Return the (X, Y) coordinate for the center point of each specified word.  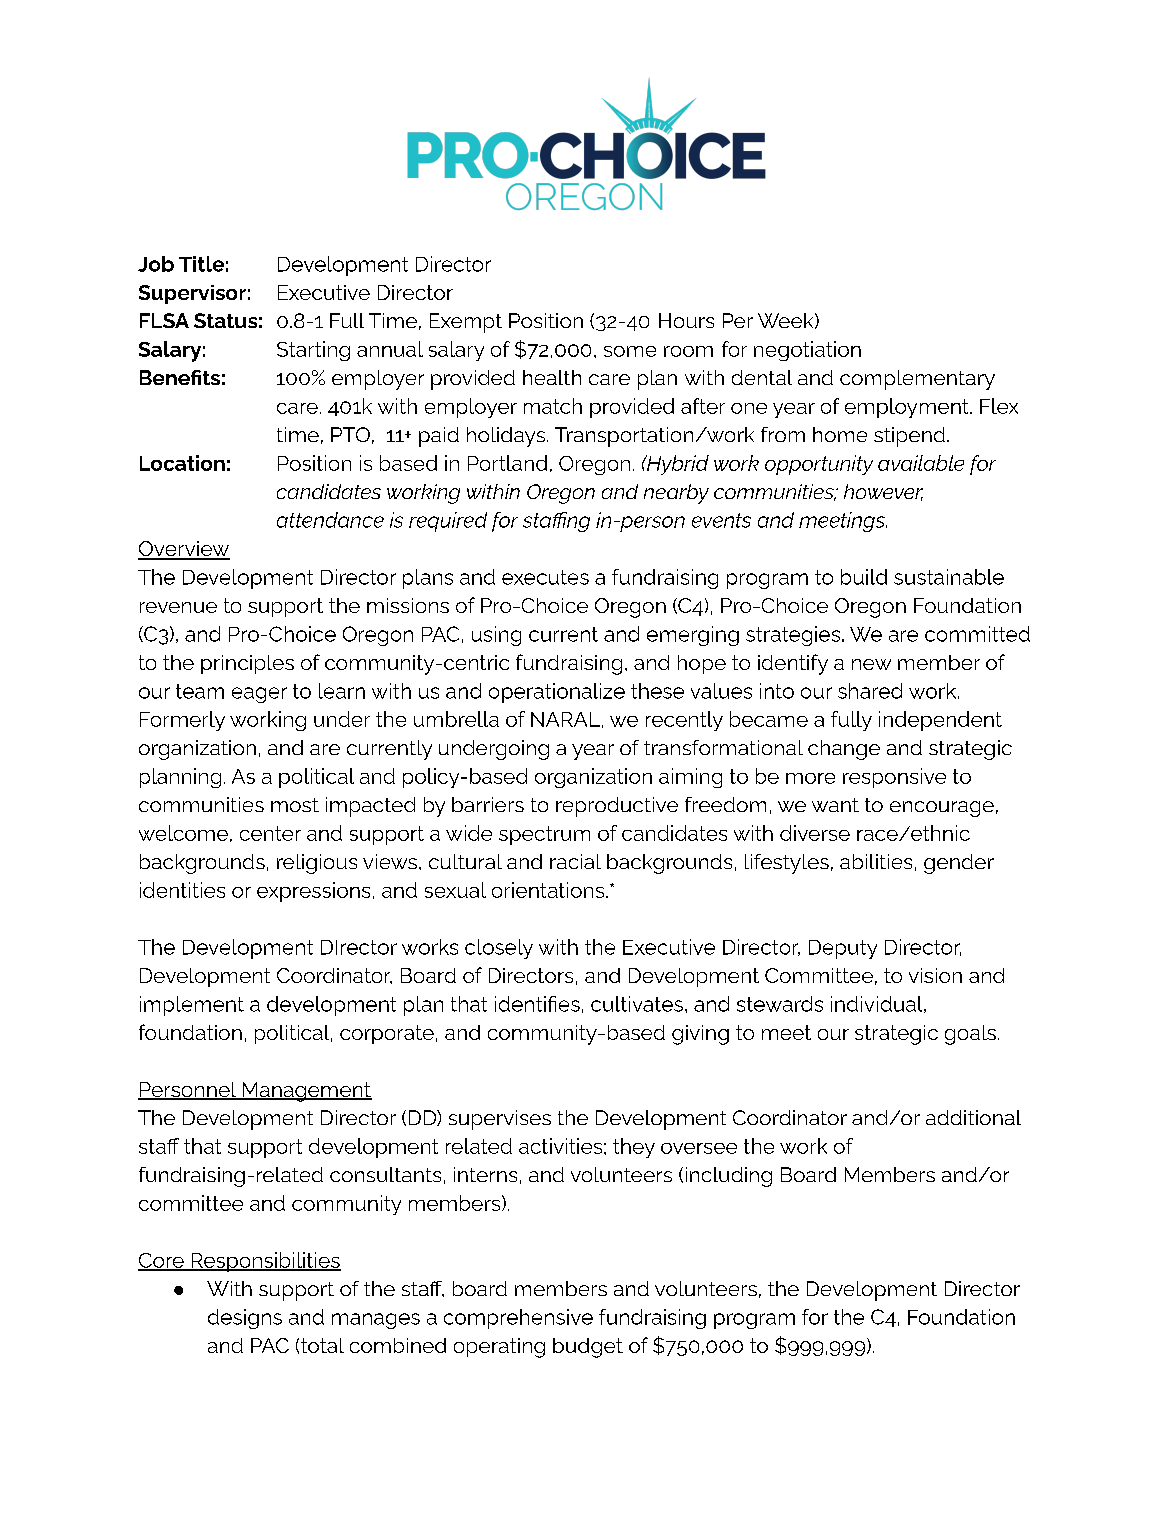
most (295, 805)
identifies (537, 1004)
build (864, 577)
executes (545, 577)
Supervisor (192, 294)
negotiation (807, 351)
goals (970, 1035)
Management (306, 1092)
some (630, 351)
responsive (894, 778)
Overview (184, 550)
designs (245, 1319)
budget (588, 1348)
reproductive (617, 807)
